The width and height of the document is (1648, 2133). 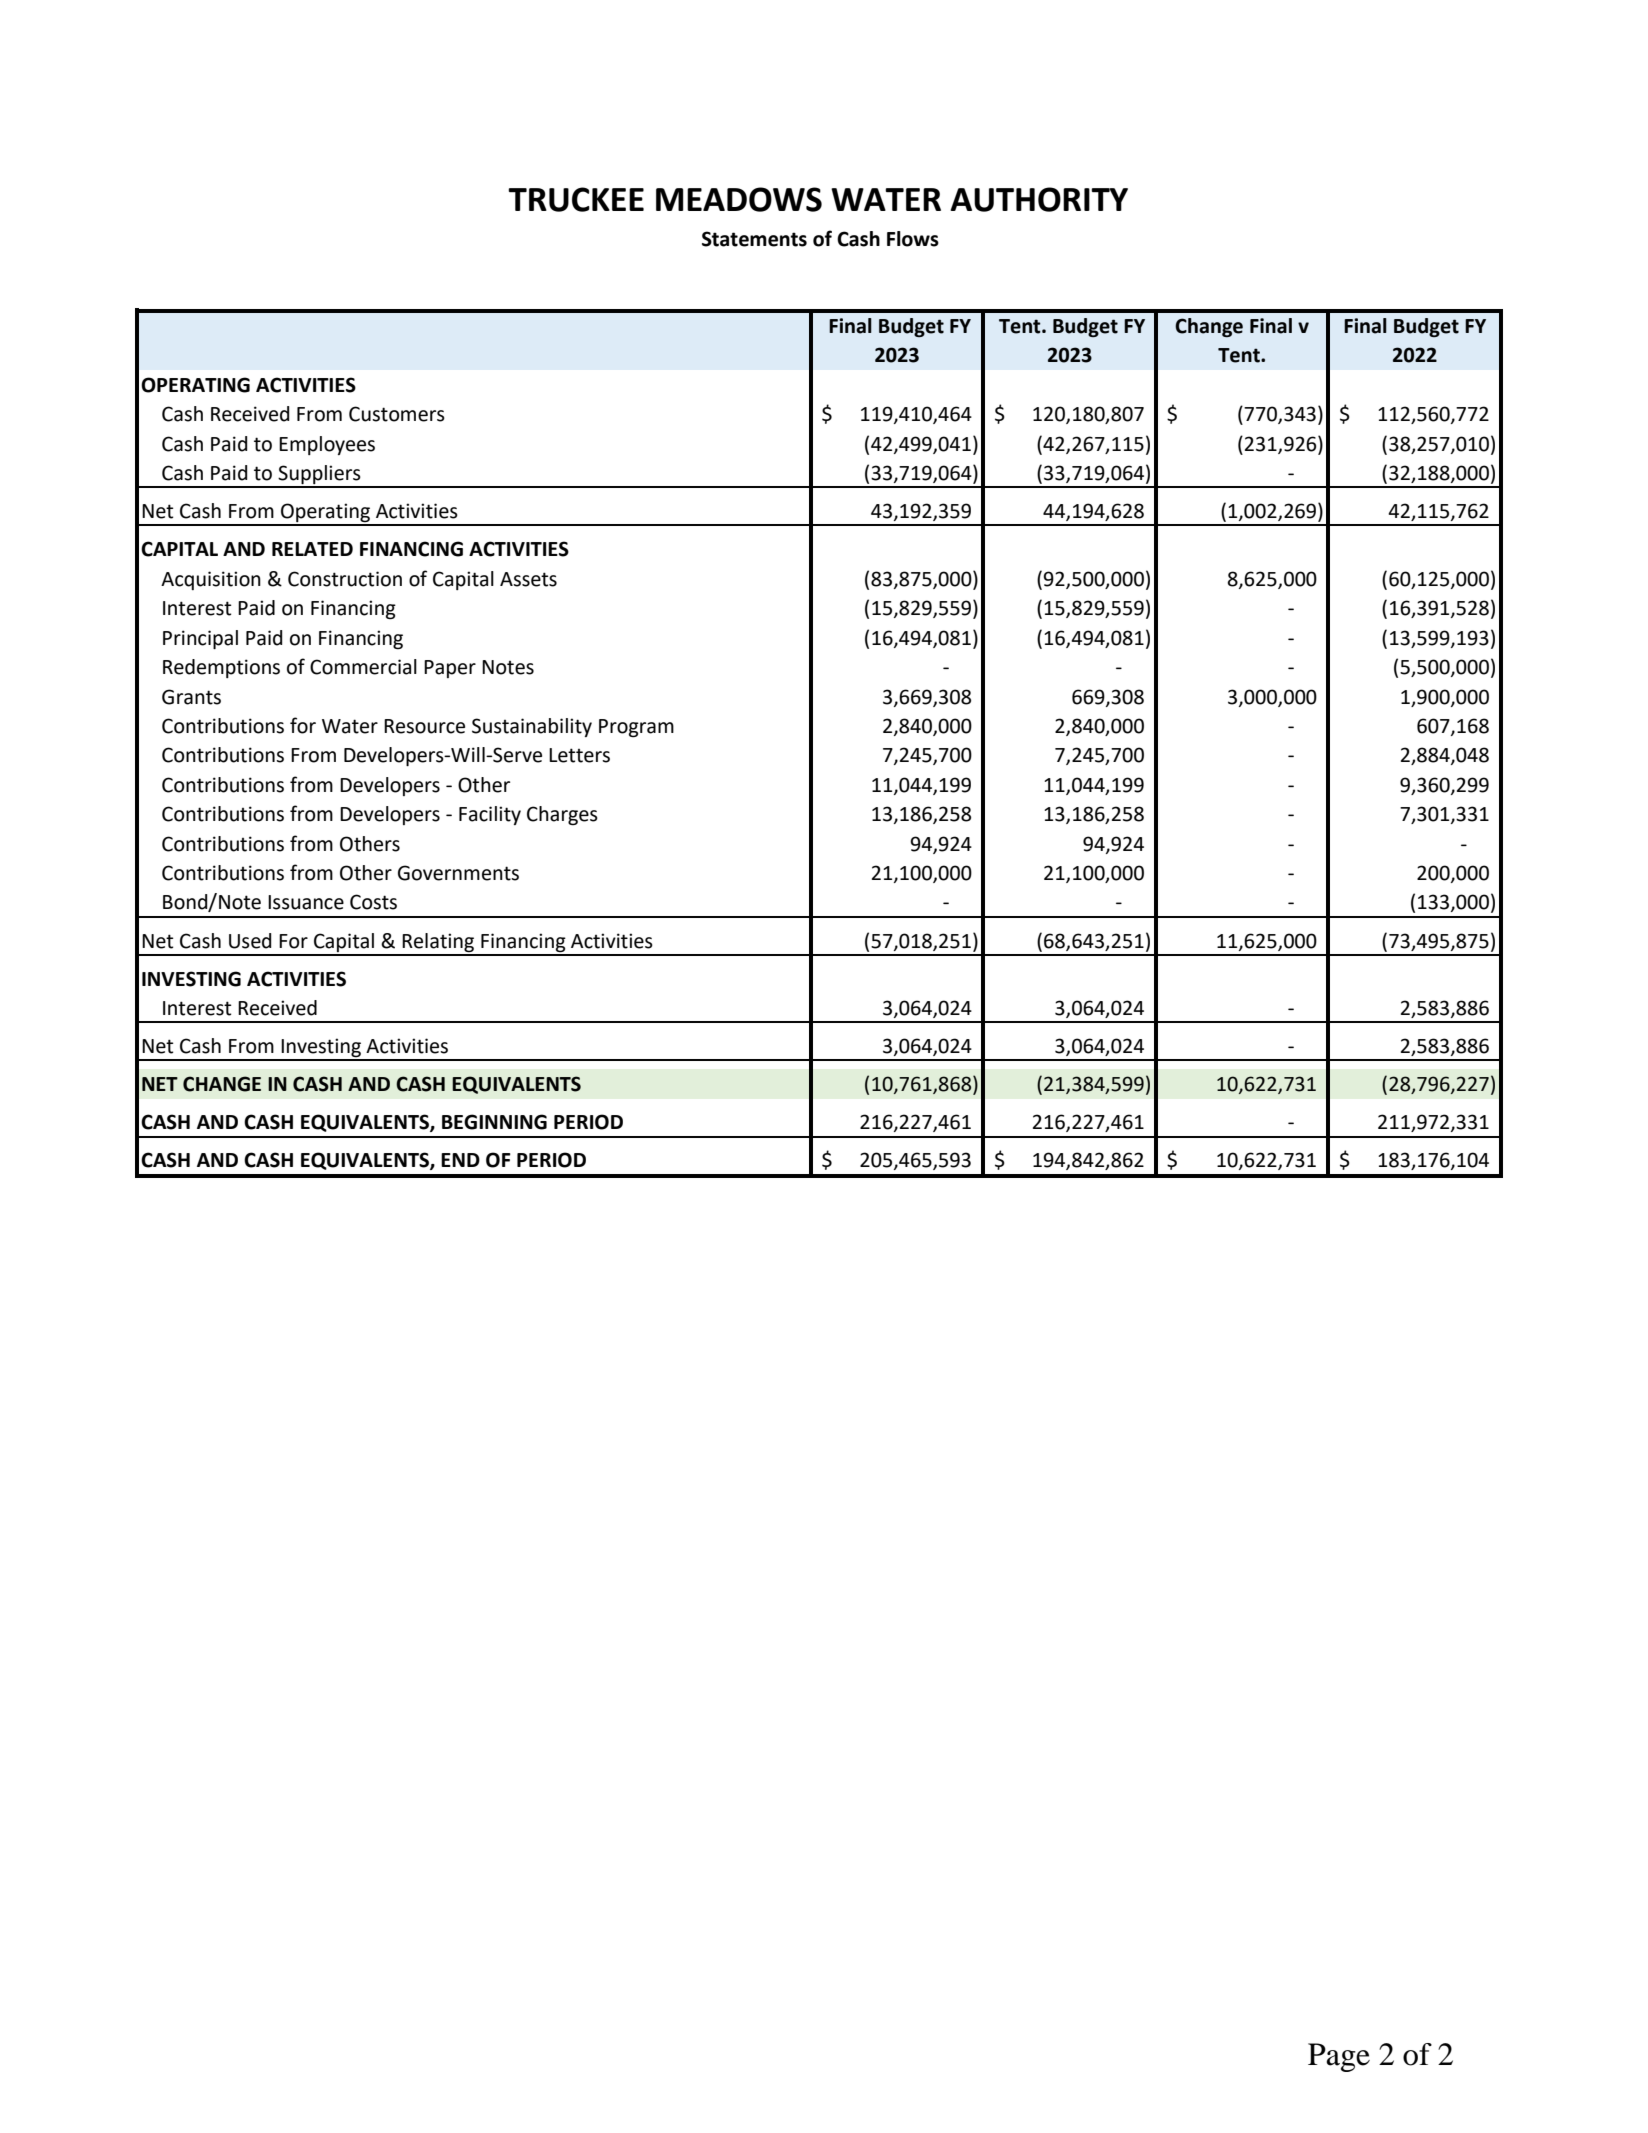 What do you see at coordinates (1339, 2057) in the document?
I see `Page` at bounding box center [1339, 2057].
